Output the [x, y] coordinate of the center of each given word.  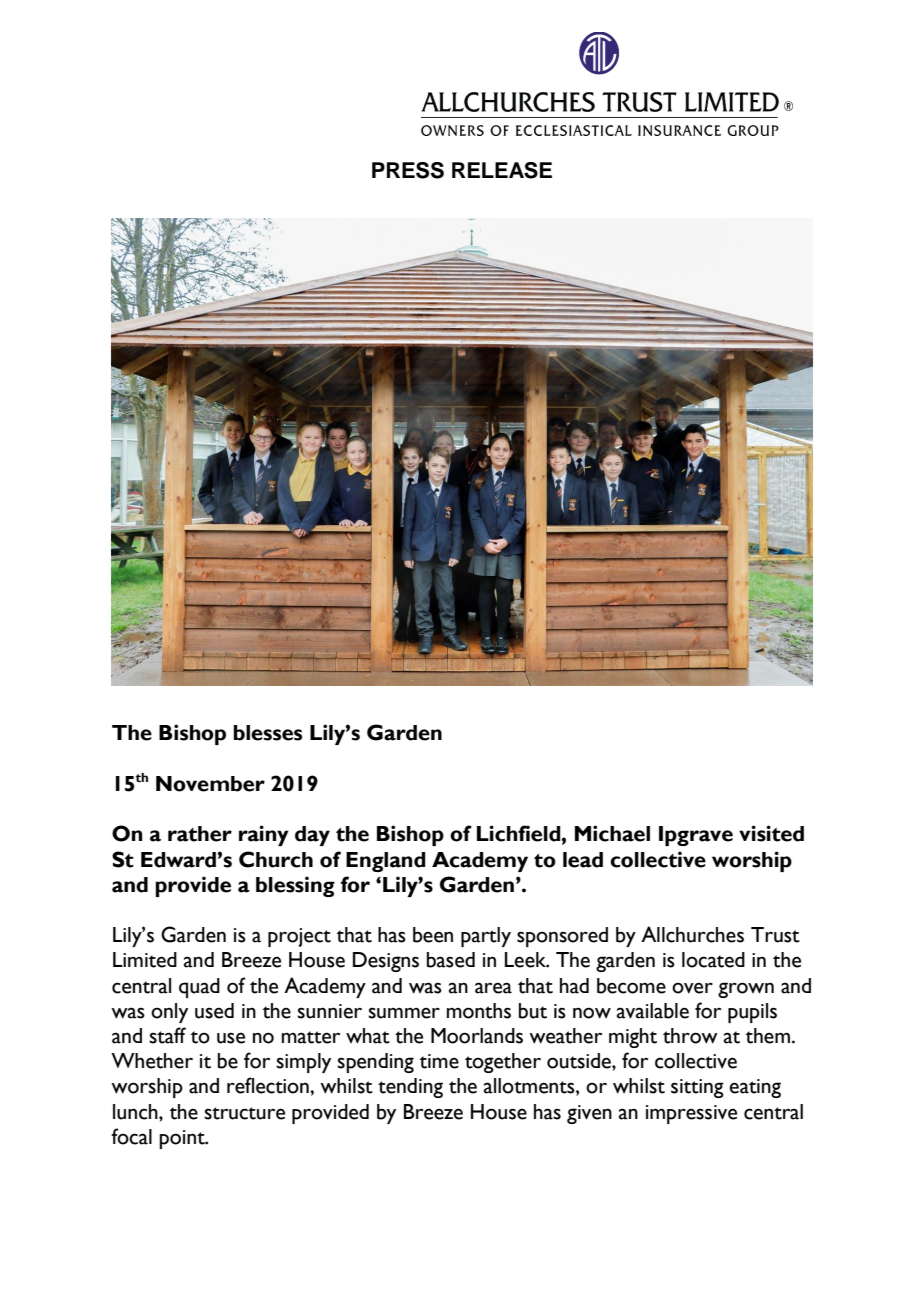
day [312, 836]
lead [583, 860]
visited [771, 833]
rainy [264, 835]
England [386, 862]
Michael [612, 833]
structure [244, 1113]
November [210, 784]
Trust [775, 935]
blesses [267, 733]
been [433, 935]
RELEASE [502, 170]
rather [200, 834]
